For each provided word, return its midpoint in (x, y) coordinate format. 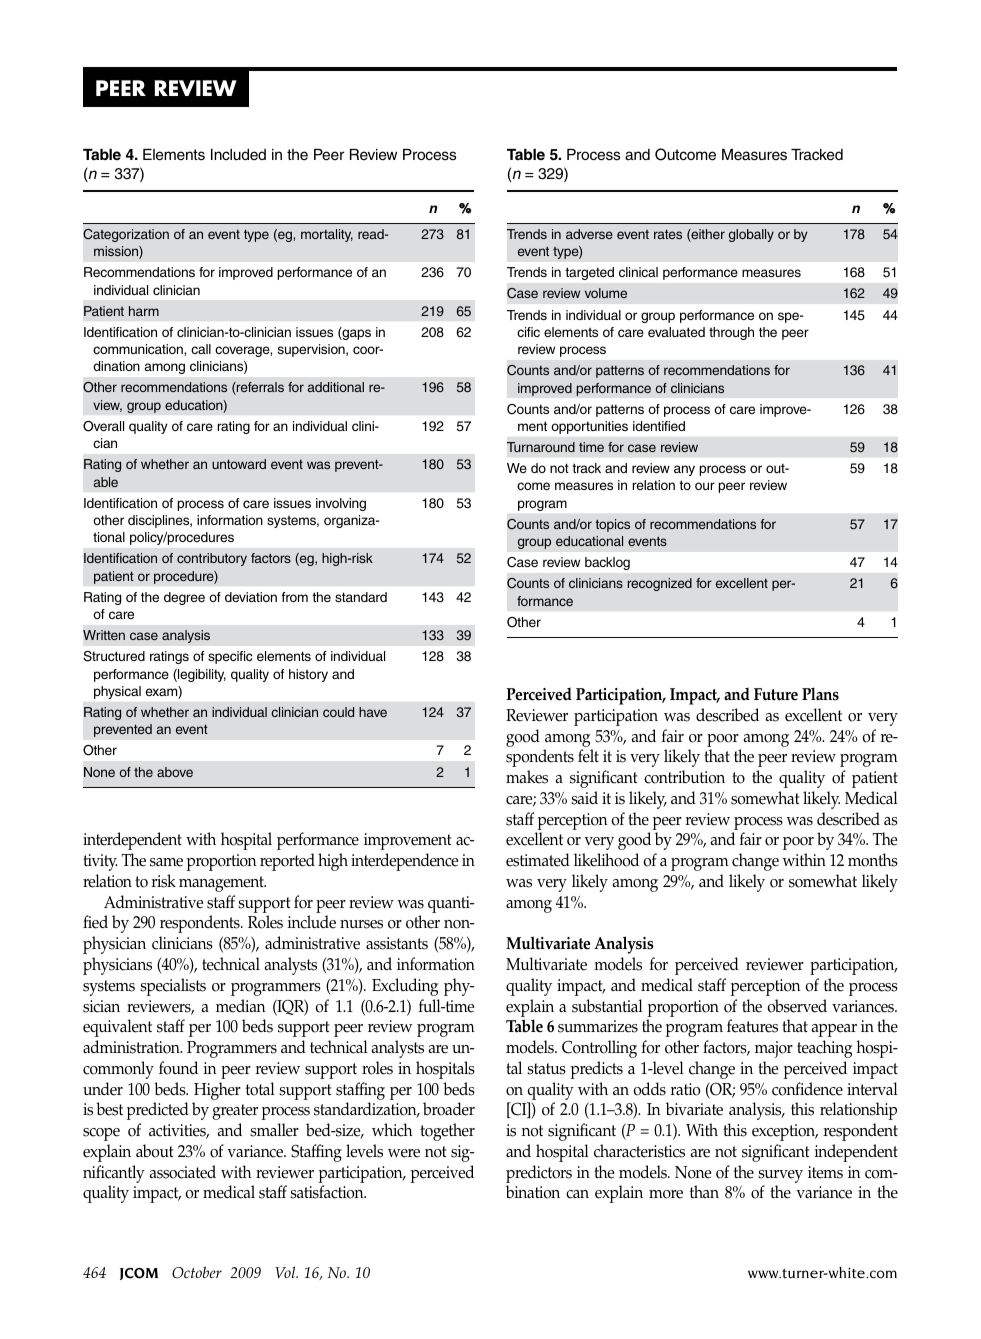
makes (527, 777)
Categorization (126, 235)
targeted (590, 273)
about (155, 1151)
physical (117, 692)
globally (751, 235)
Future (776, 694)
